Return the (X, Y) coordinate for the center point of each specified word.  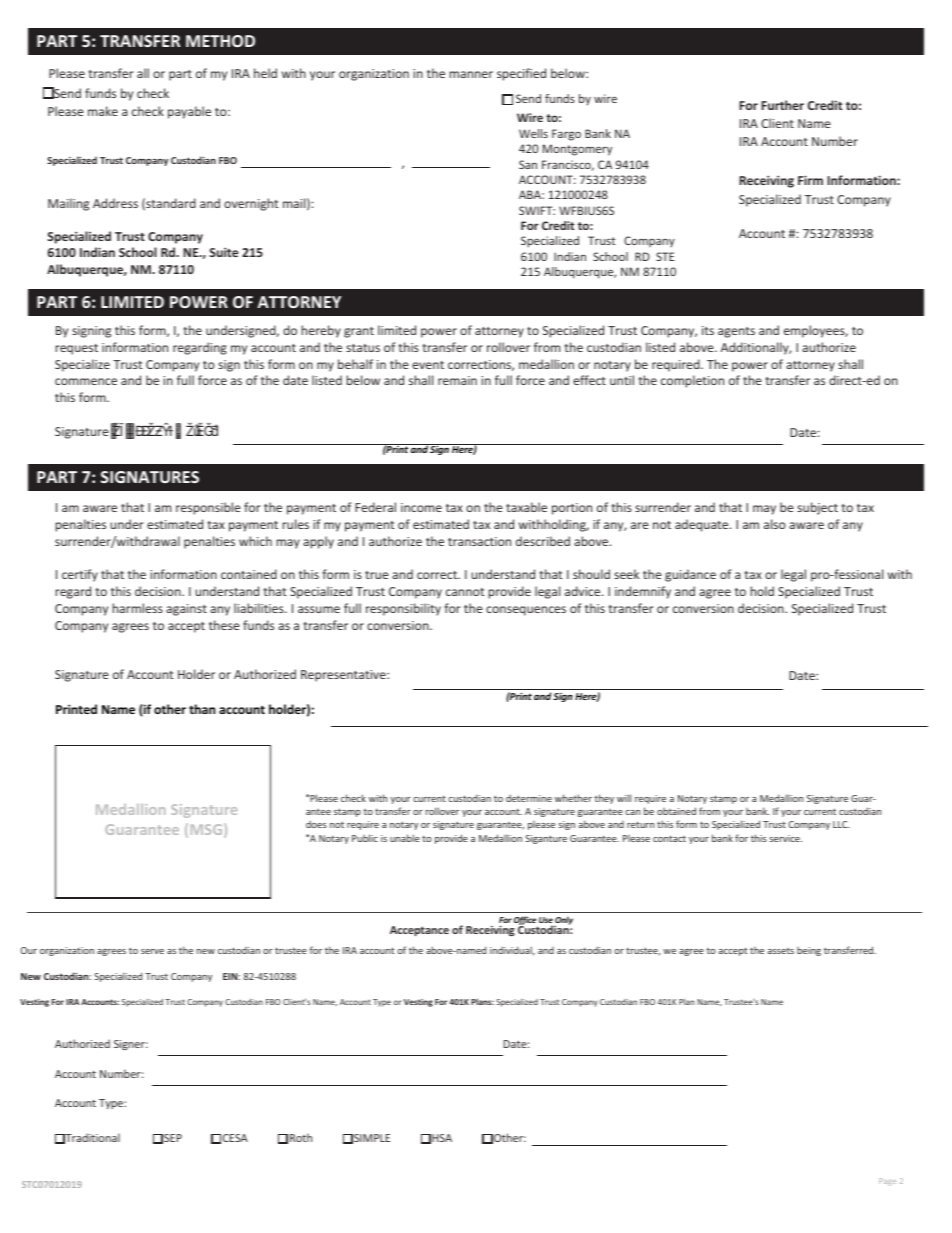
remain (457, 380)
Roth (301, 1137)
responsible (208, 508)
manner (471, 74)
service (785, 838)
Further (782, 105)
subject (817, 508)
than (202, 709)
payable (189, 112)
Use (546, 921)
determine (529, 798)
